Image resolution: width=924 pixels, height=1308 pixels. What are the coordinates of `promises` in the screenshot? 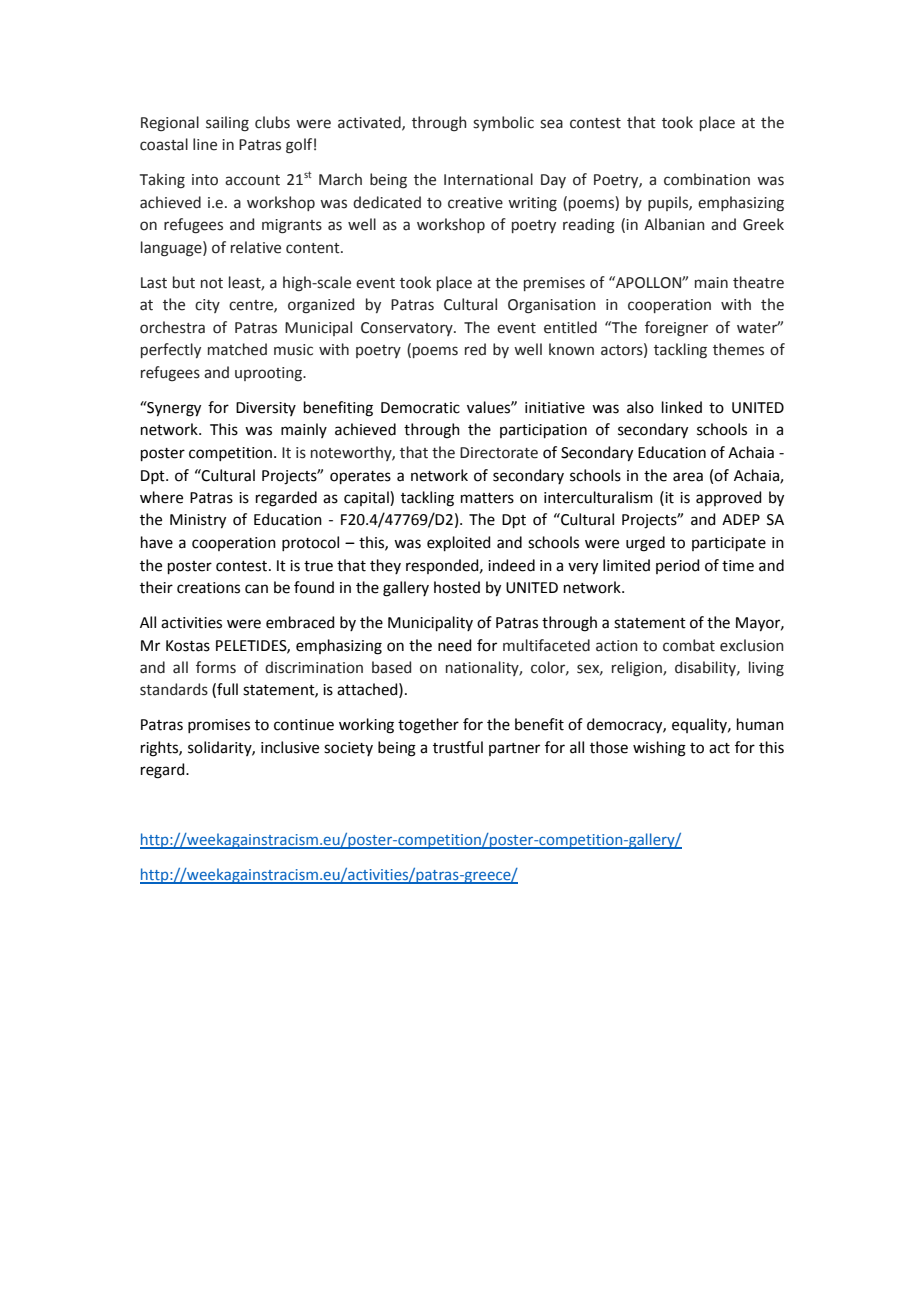 It's located at (219, 726).
